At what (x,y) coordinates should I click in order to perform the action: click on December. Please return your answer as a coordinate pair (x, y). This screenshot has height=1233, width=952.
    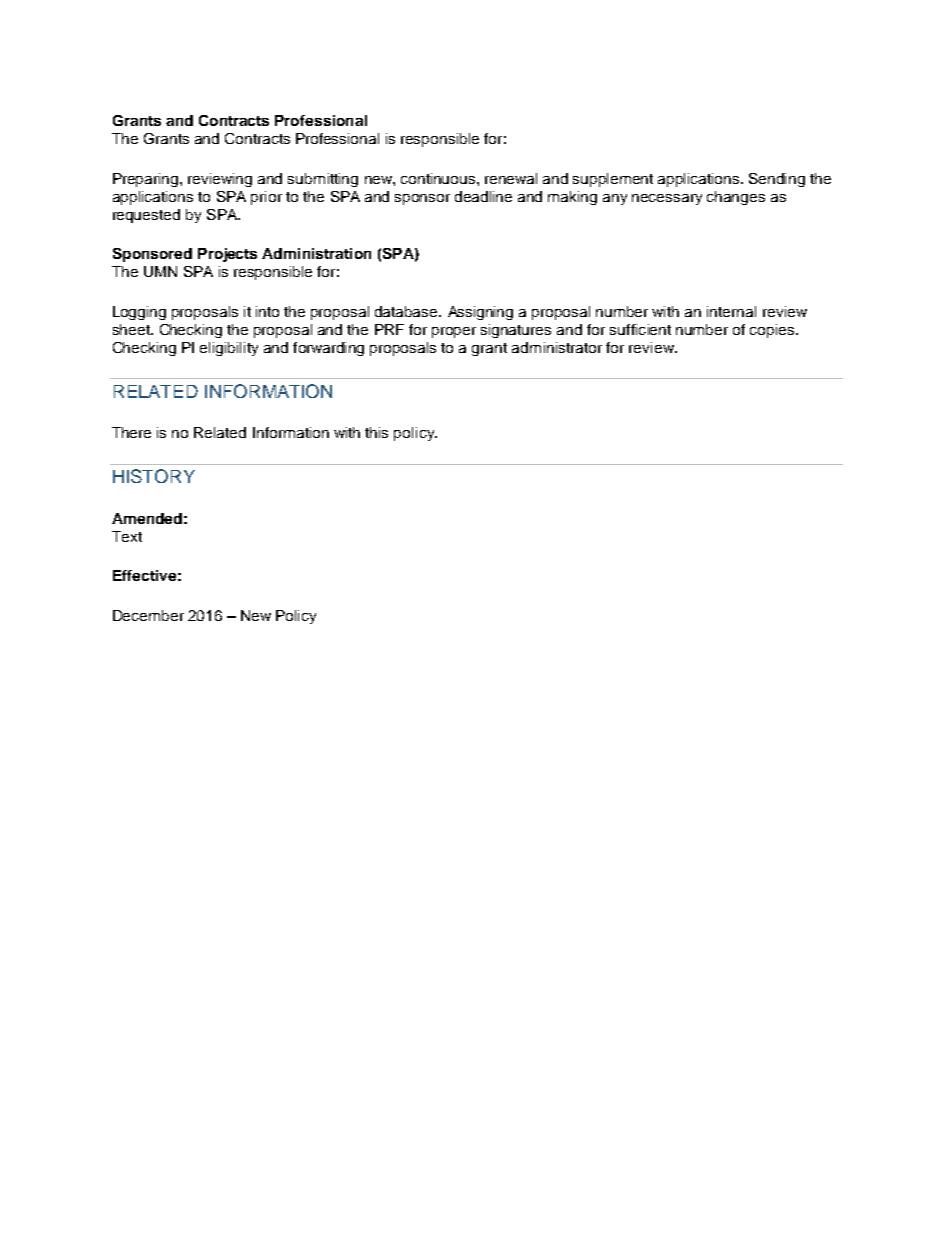
    Looking at the image, I should click on (148, 615).
